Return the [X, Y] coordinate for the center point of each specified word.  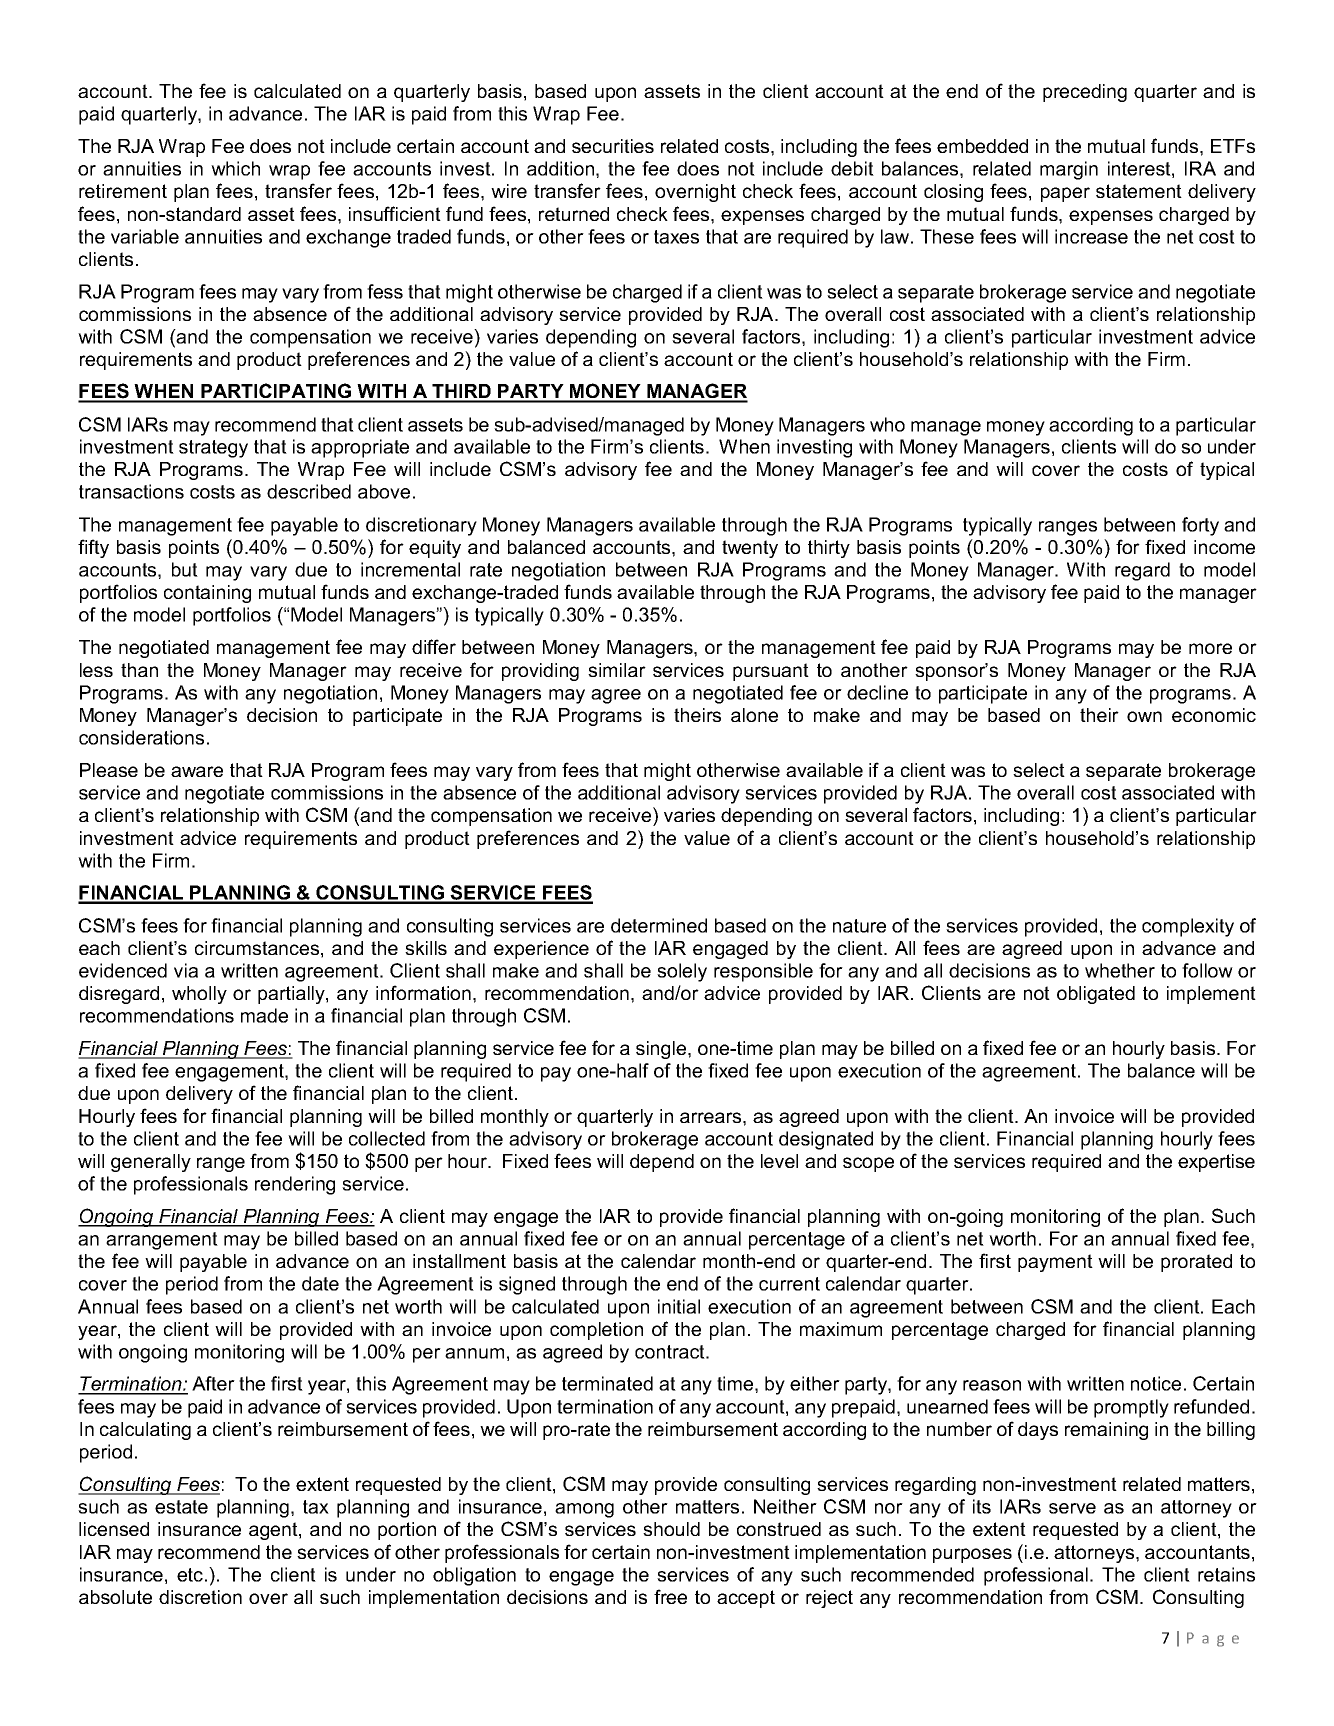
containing [207, 594]
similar [617, 670]
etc [190, 1575]
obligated [1096, 995]
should [671, 1529]
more [1210, 648]
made [264, 1015]
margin [1069, 170]
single [662, 1050]
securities [613, 146]
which [235, 168]
